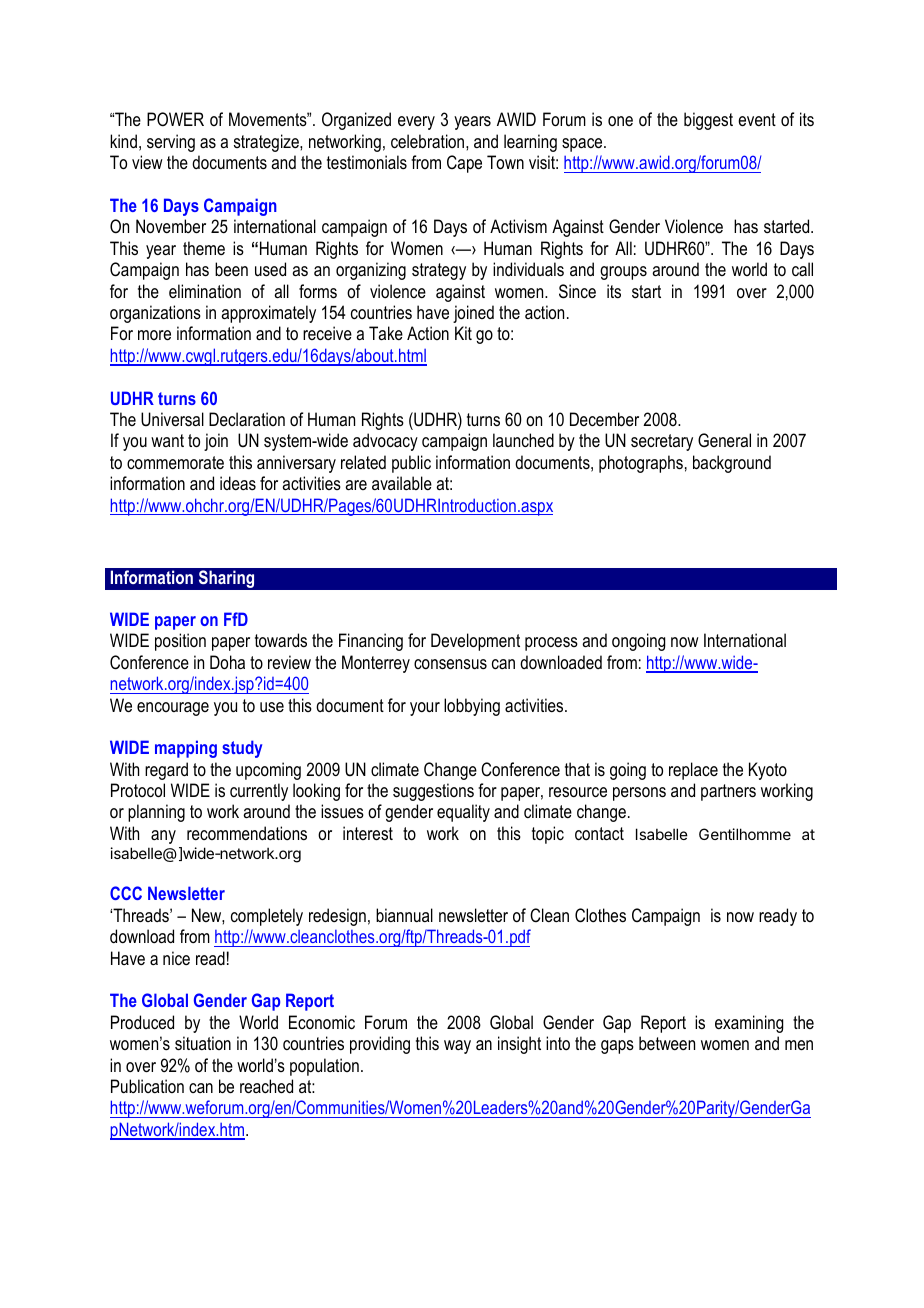 The width and height of the document is (924, 1308). Describe the element at coordinates (180, 642) in the document. I see `position` at that location.
